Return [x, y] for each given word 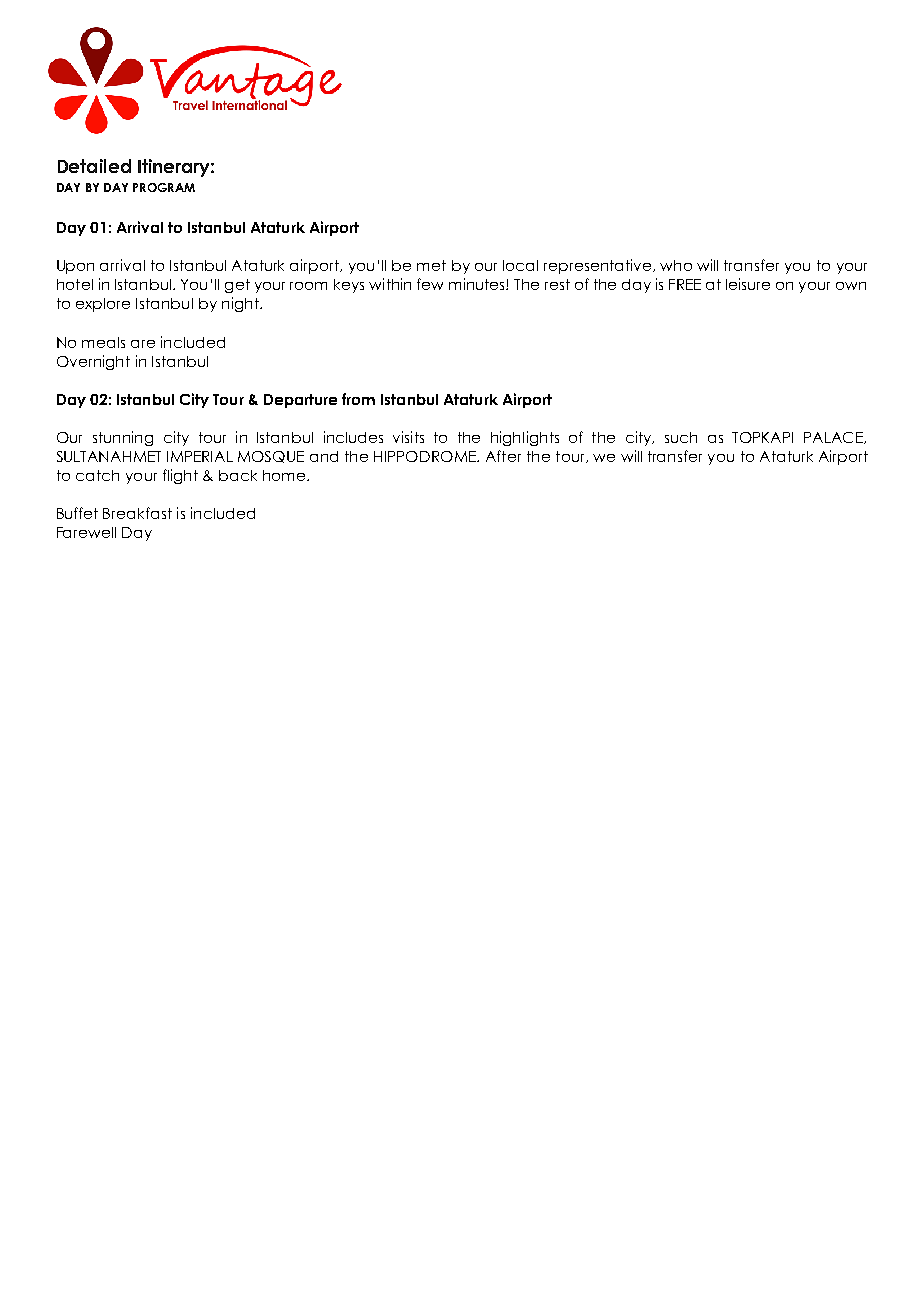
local [520, 265]
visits [408, 437]
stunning [123, 438]
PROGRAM [164, 187]
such [681, 437]
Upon [75, 267]
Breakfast [137, 513]
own [851, 286]
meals [103, 342]
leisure [748, 284]
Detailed [94, 166]
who [676, 265]
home [285, 475]
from [358, 399]
